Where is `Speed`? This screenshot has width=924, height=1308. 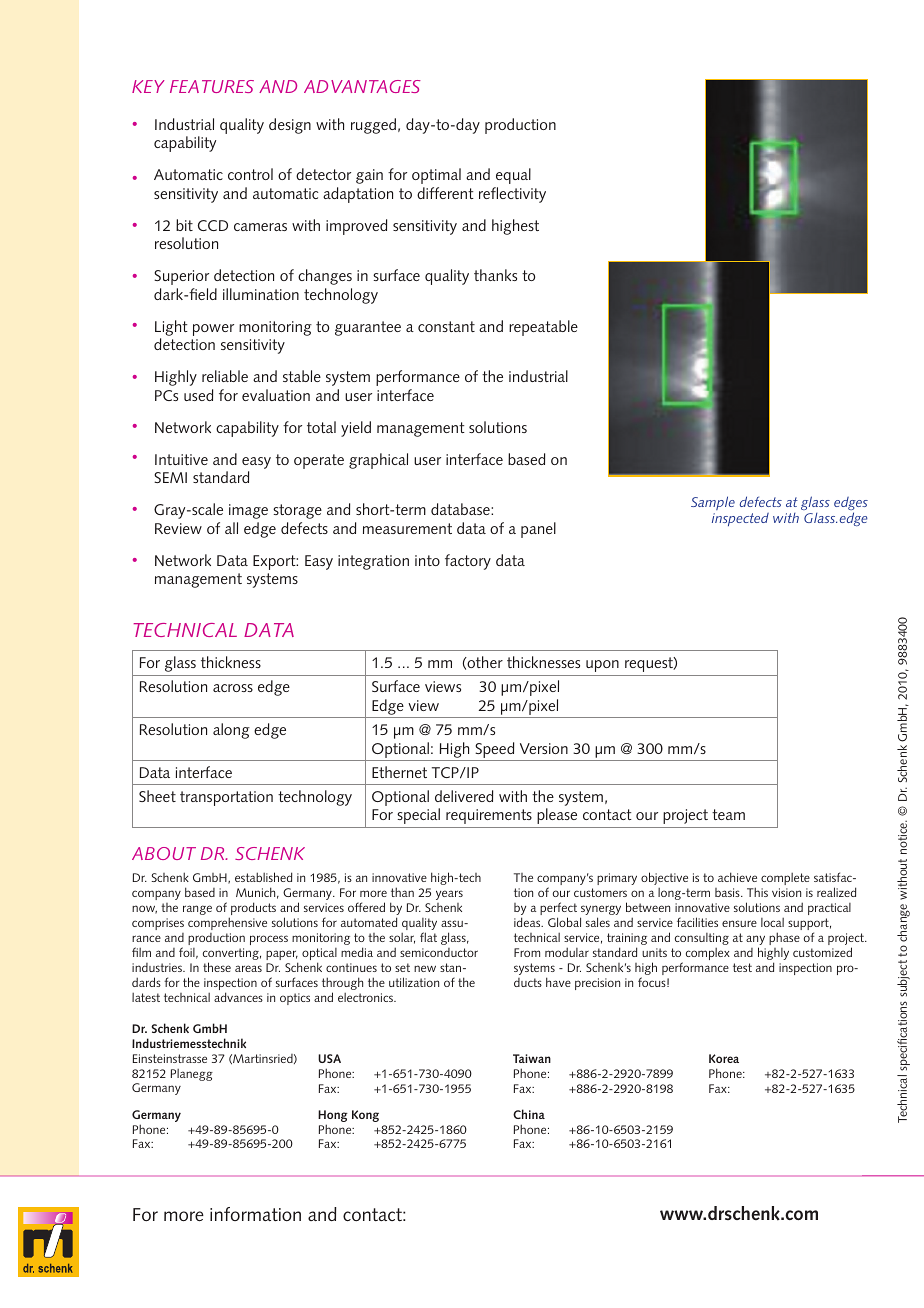 Speed is located at coordinates (495, 751).
